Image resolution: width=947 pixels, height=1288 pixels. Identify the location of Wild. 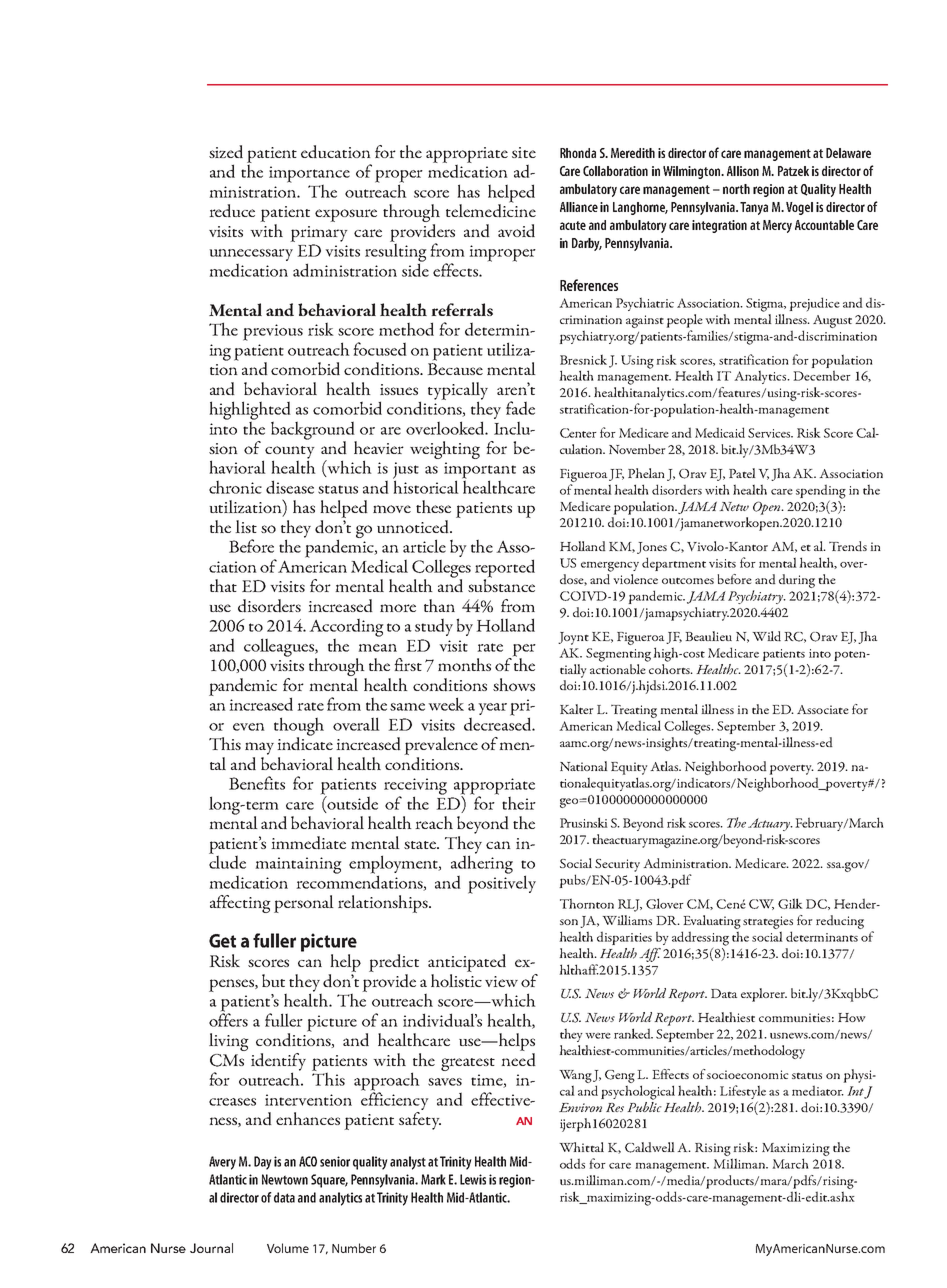
(766, 636).
